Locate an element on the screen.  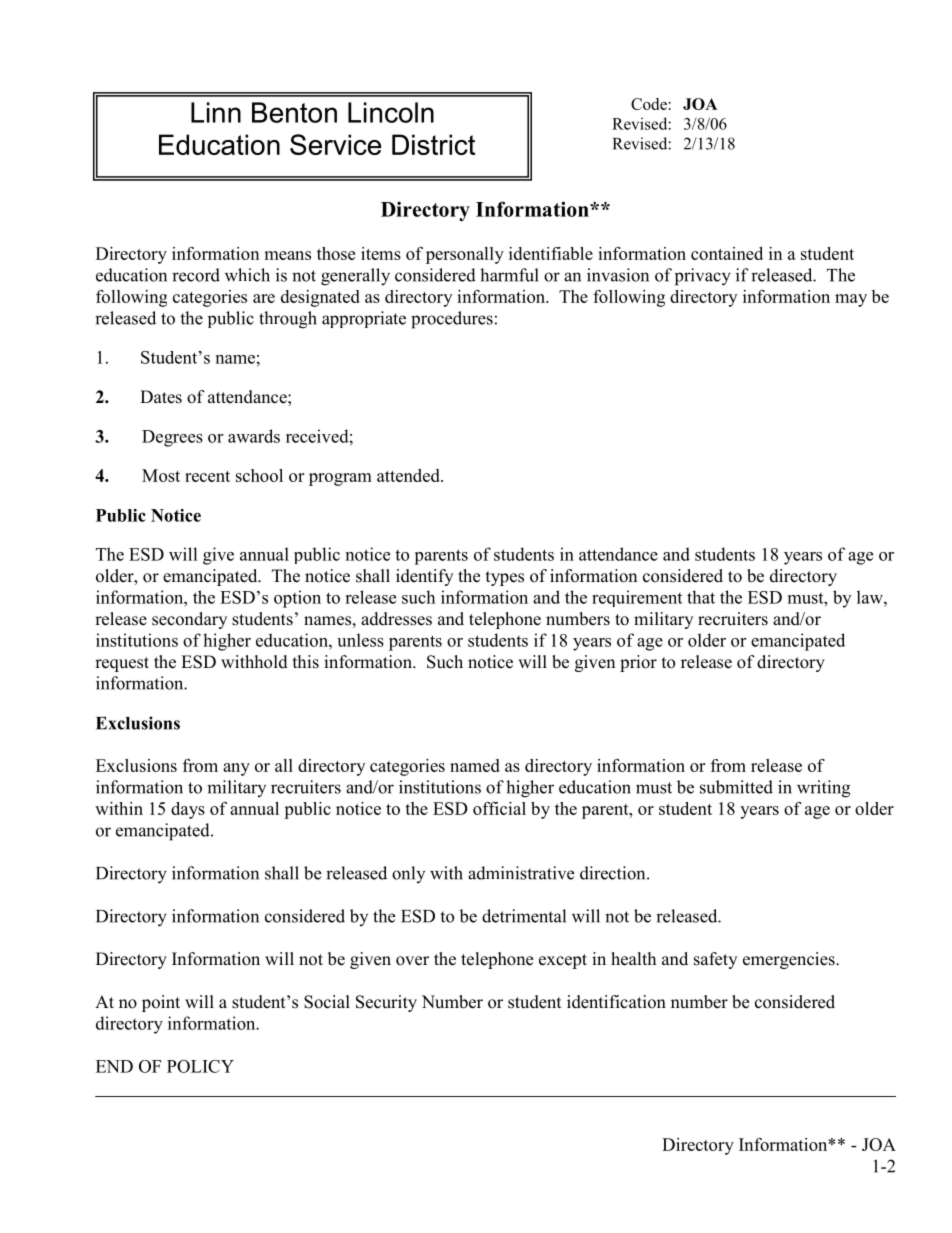
District is located at coordinates (434, 144).
